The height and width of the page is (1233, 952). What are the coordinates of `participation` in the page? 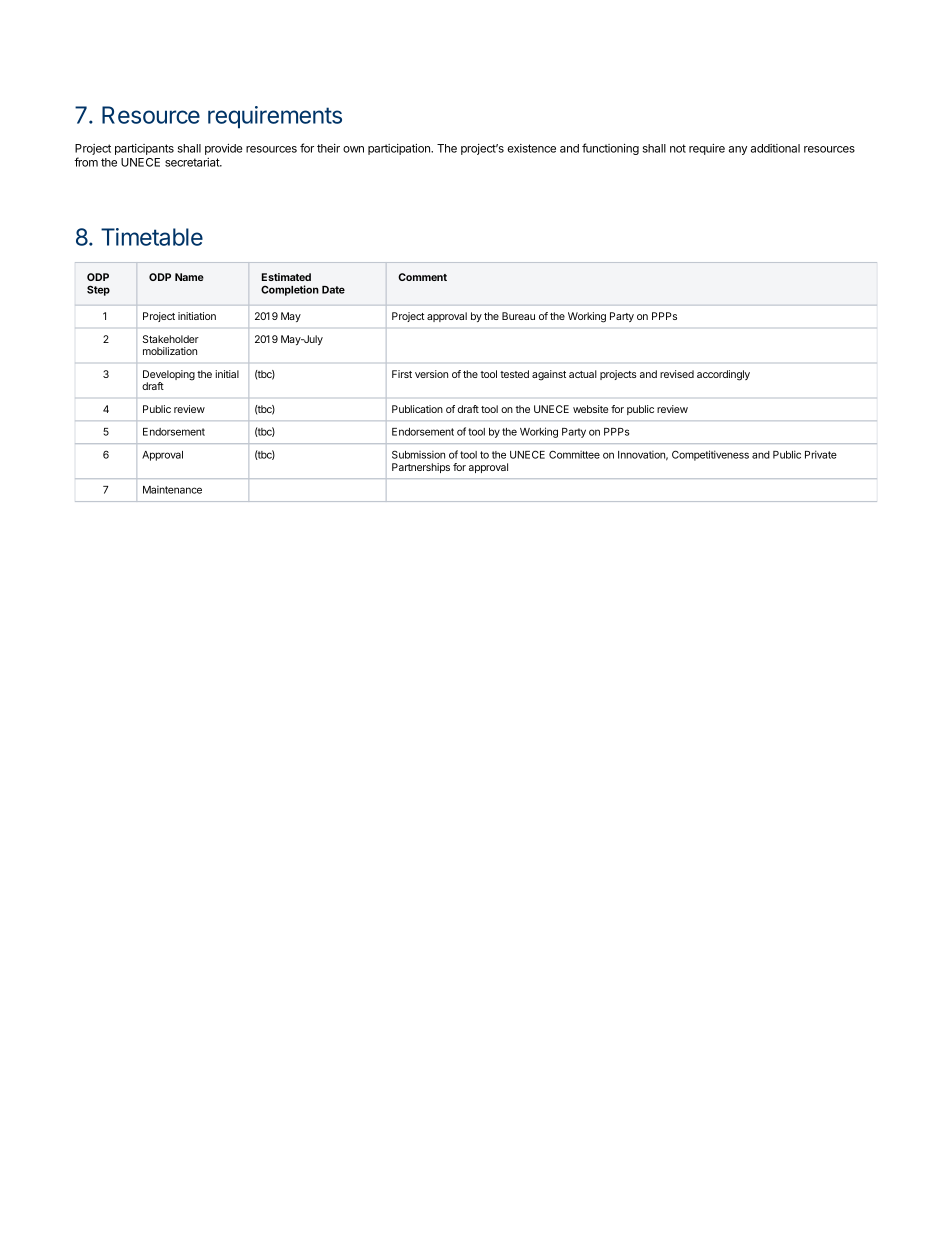 It's located at (400, 149).
